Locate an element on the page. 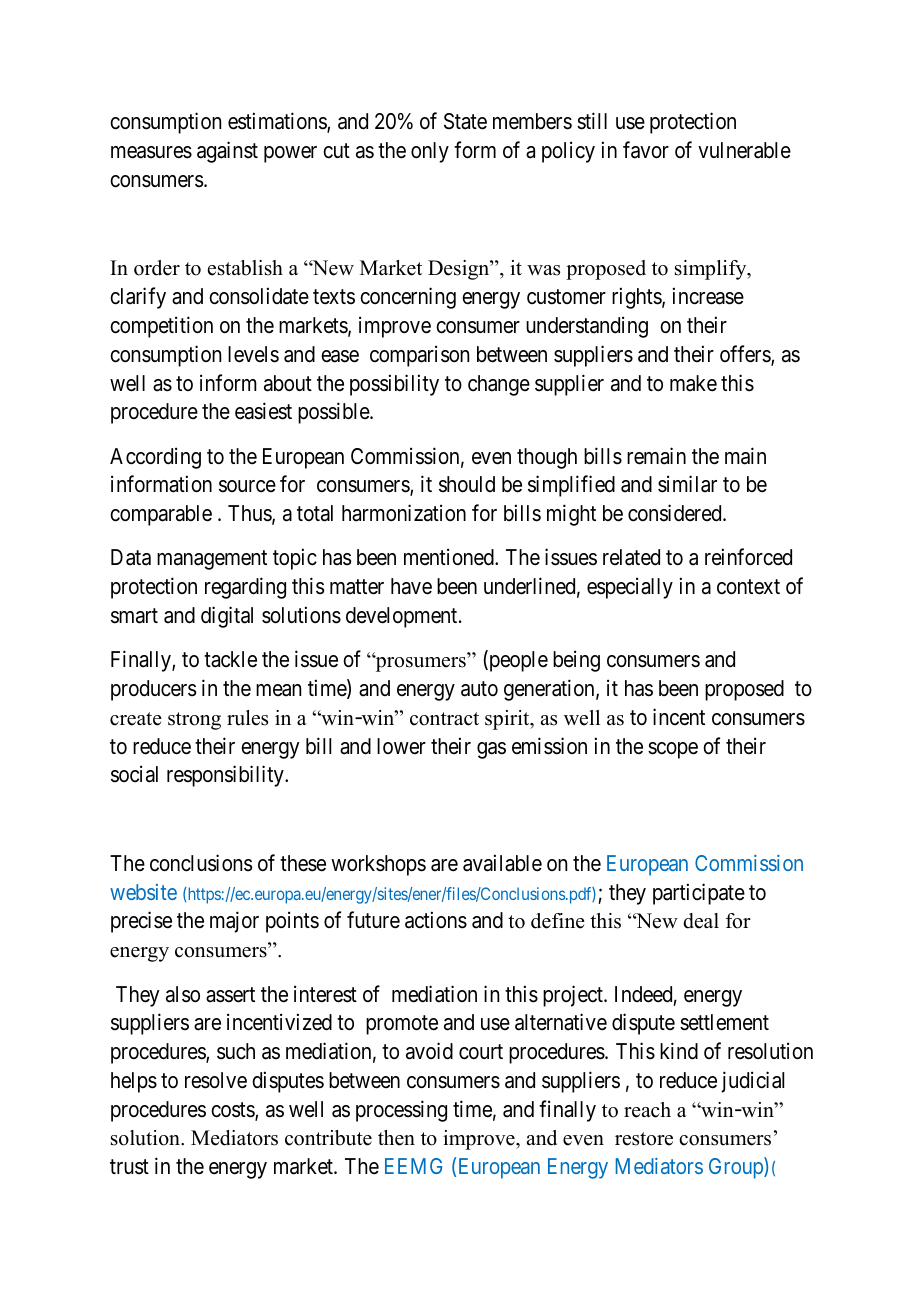 This document has height=1308, width=924. tackle is located at coordinates (230, 659).
